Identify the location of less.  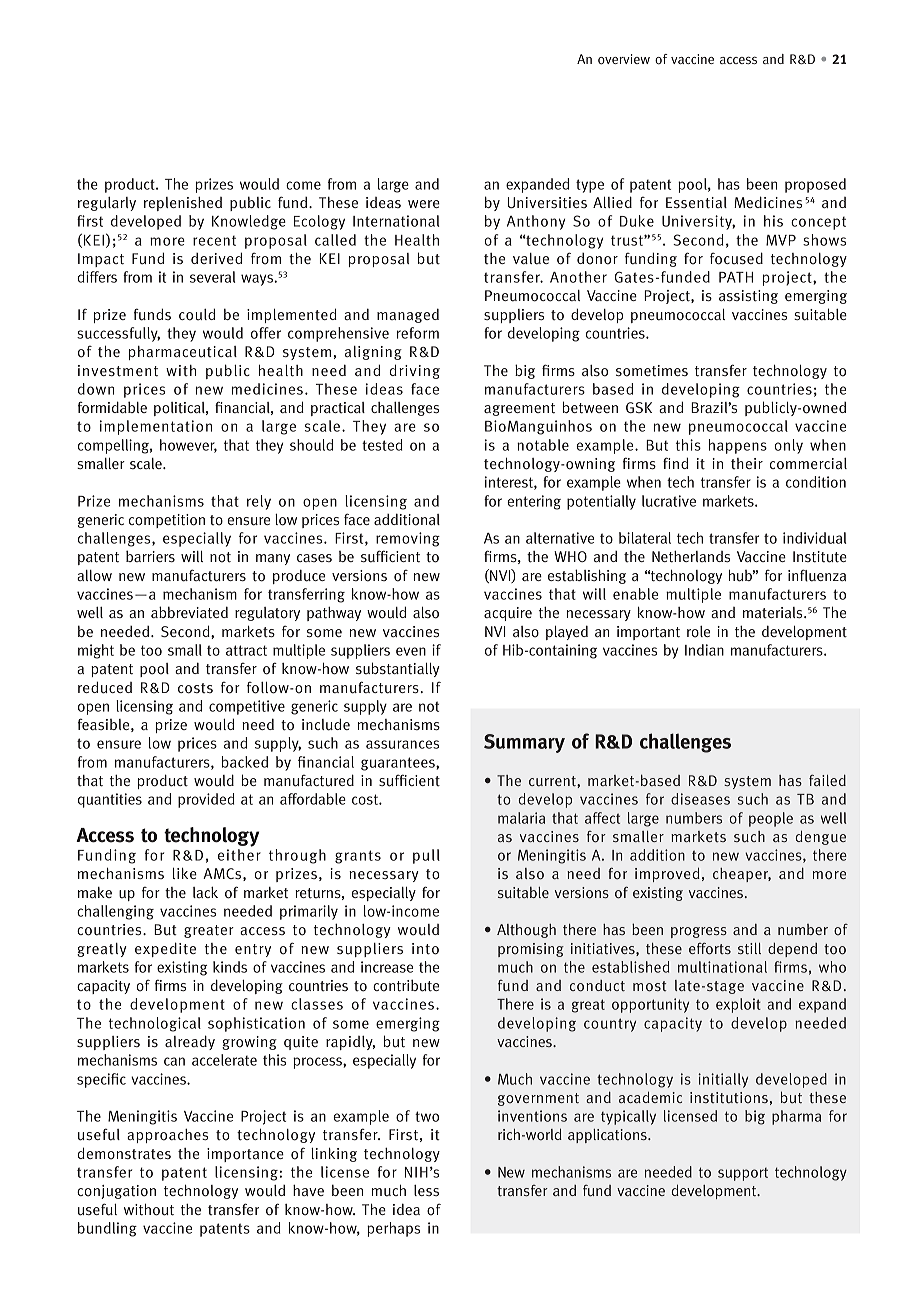
(426, 1190).
